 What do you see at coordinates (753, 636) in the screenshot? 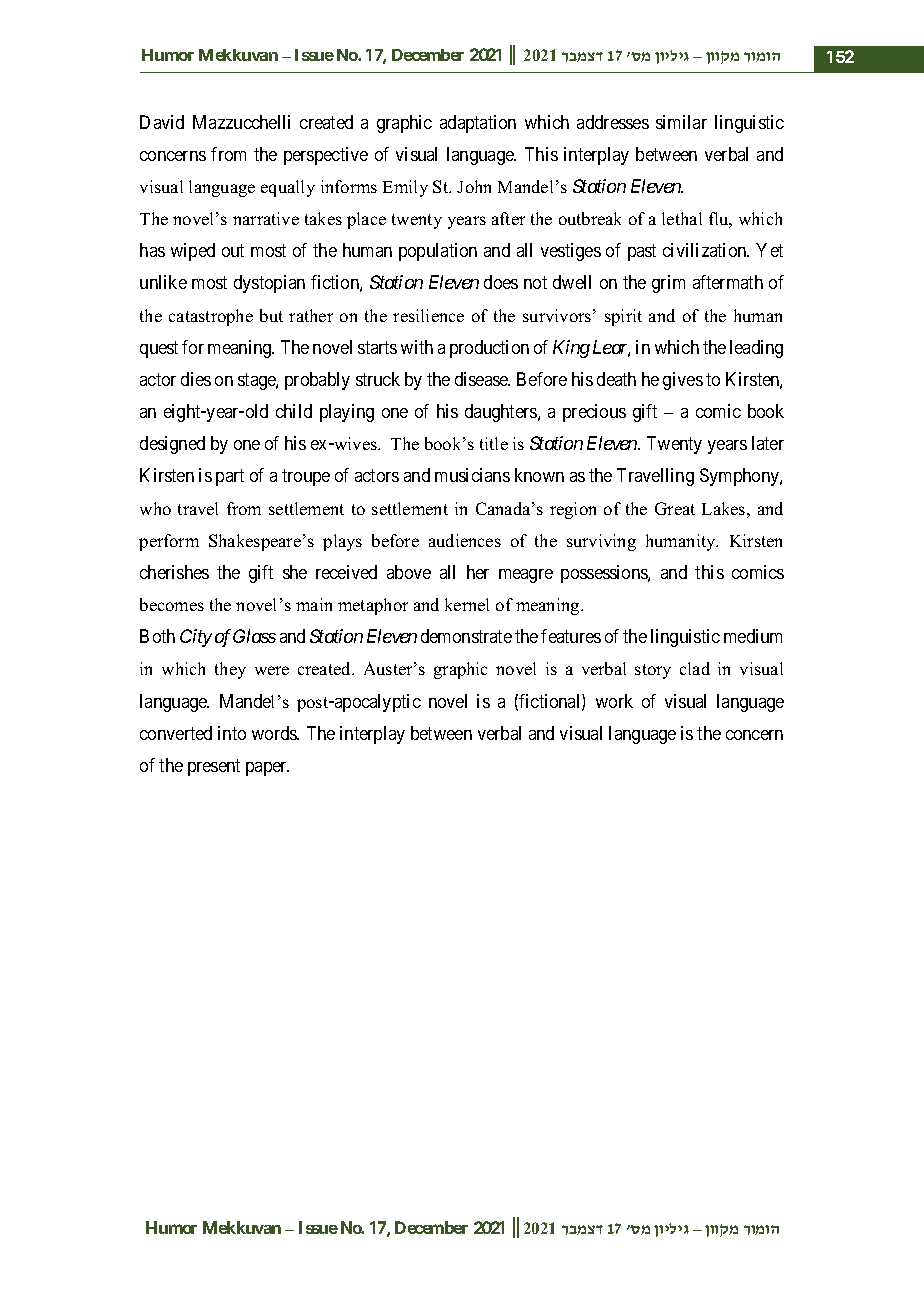
I see `medium` at bounding box center [753, 636].
